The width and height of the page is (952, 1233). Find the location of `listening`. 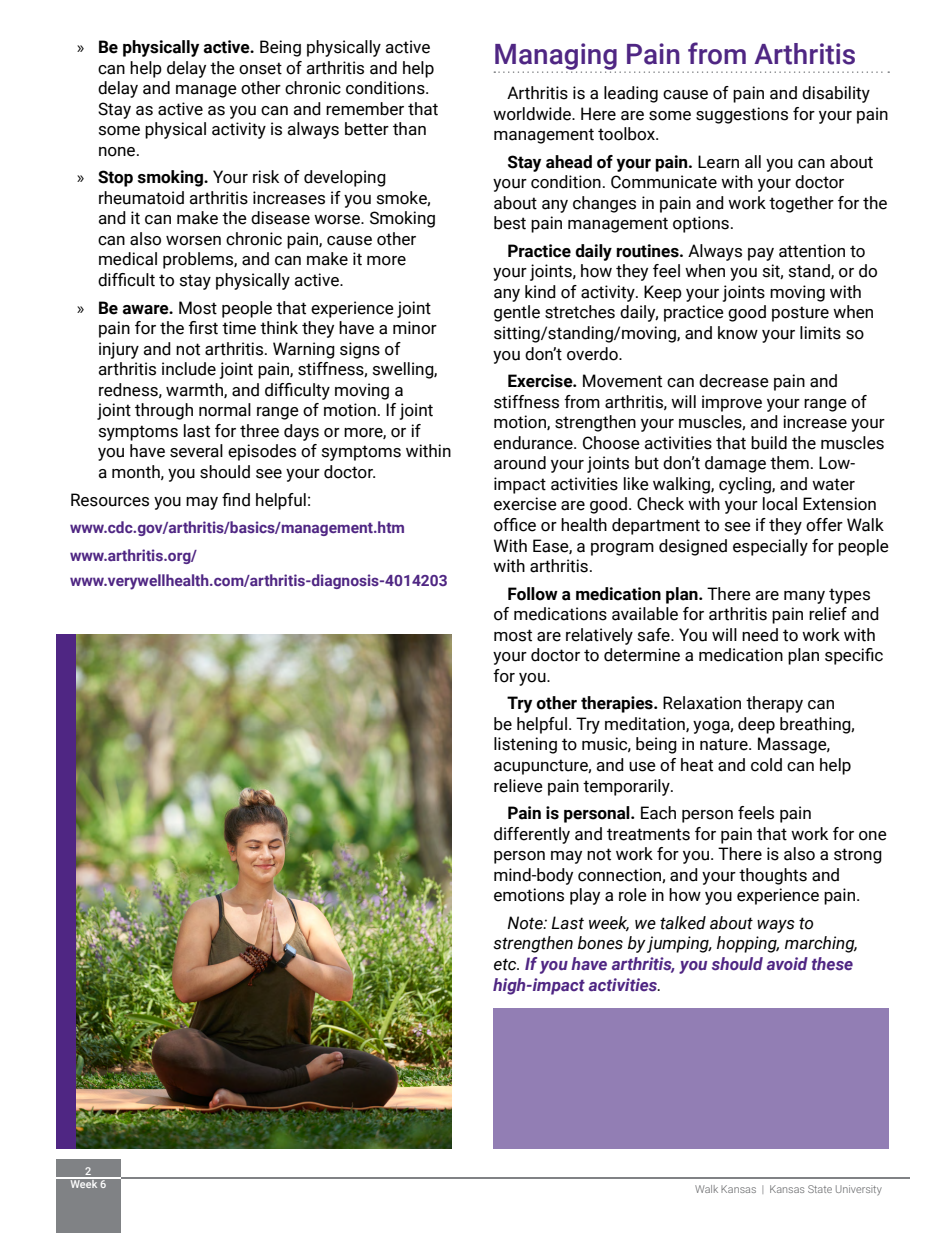

listening is located at coordinates (525, 745).
